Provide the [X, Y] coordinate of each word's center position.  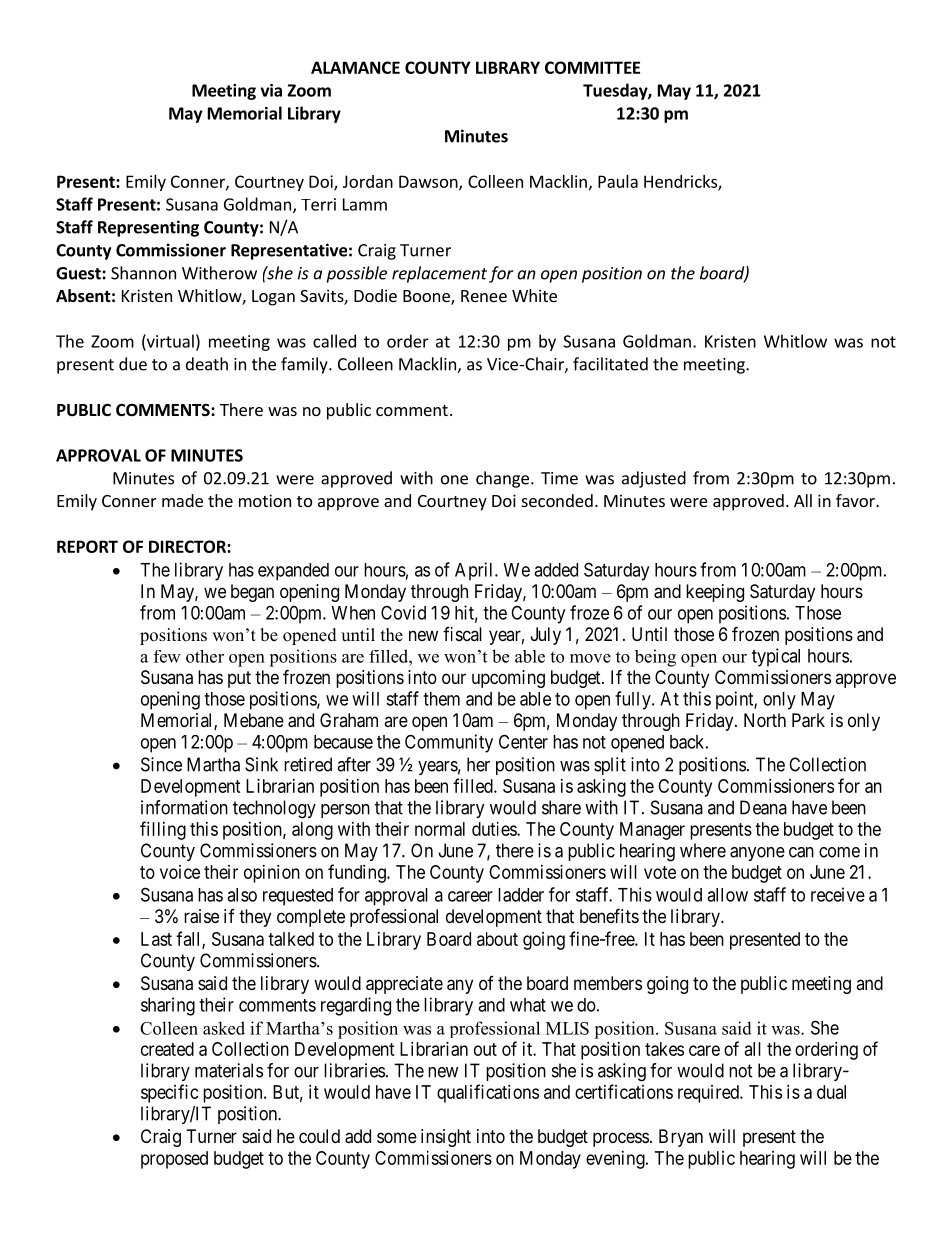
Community [449, 743]
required [709, 1094]
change [502, 479]
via [271, 90]
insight [446, 1138]
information [184, 807]
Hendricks [681, 182]
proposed [174, 1160]
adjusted [654, 479]
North [765, 720]
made [182, 500]
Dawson [429, 182]
